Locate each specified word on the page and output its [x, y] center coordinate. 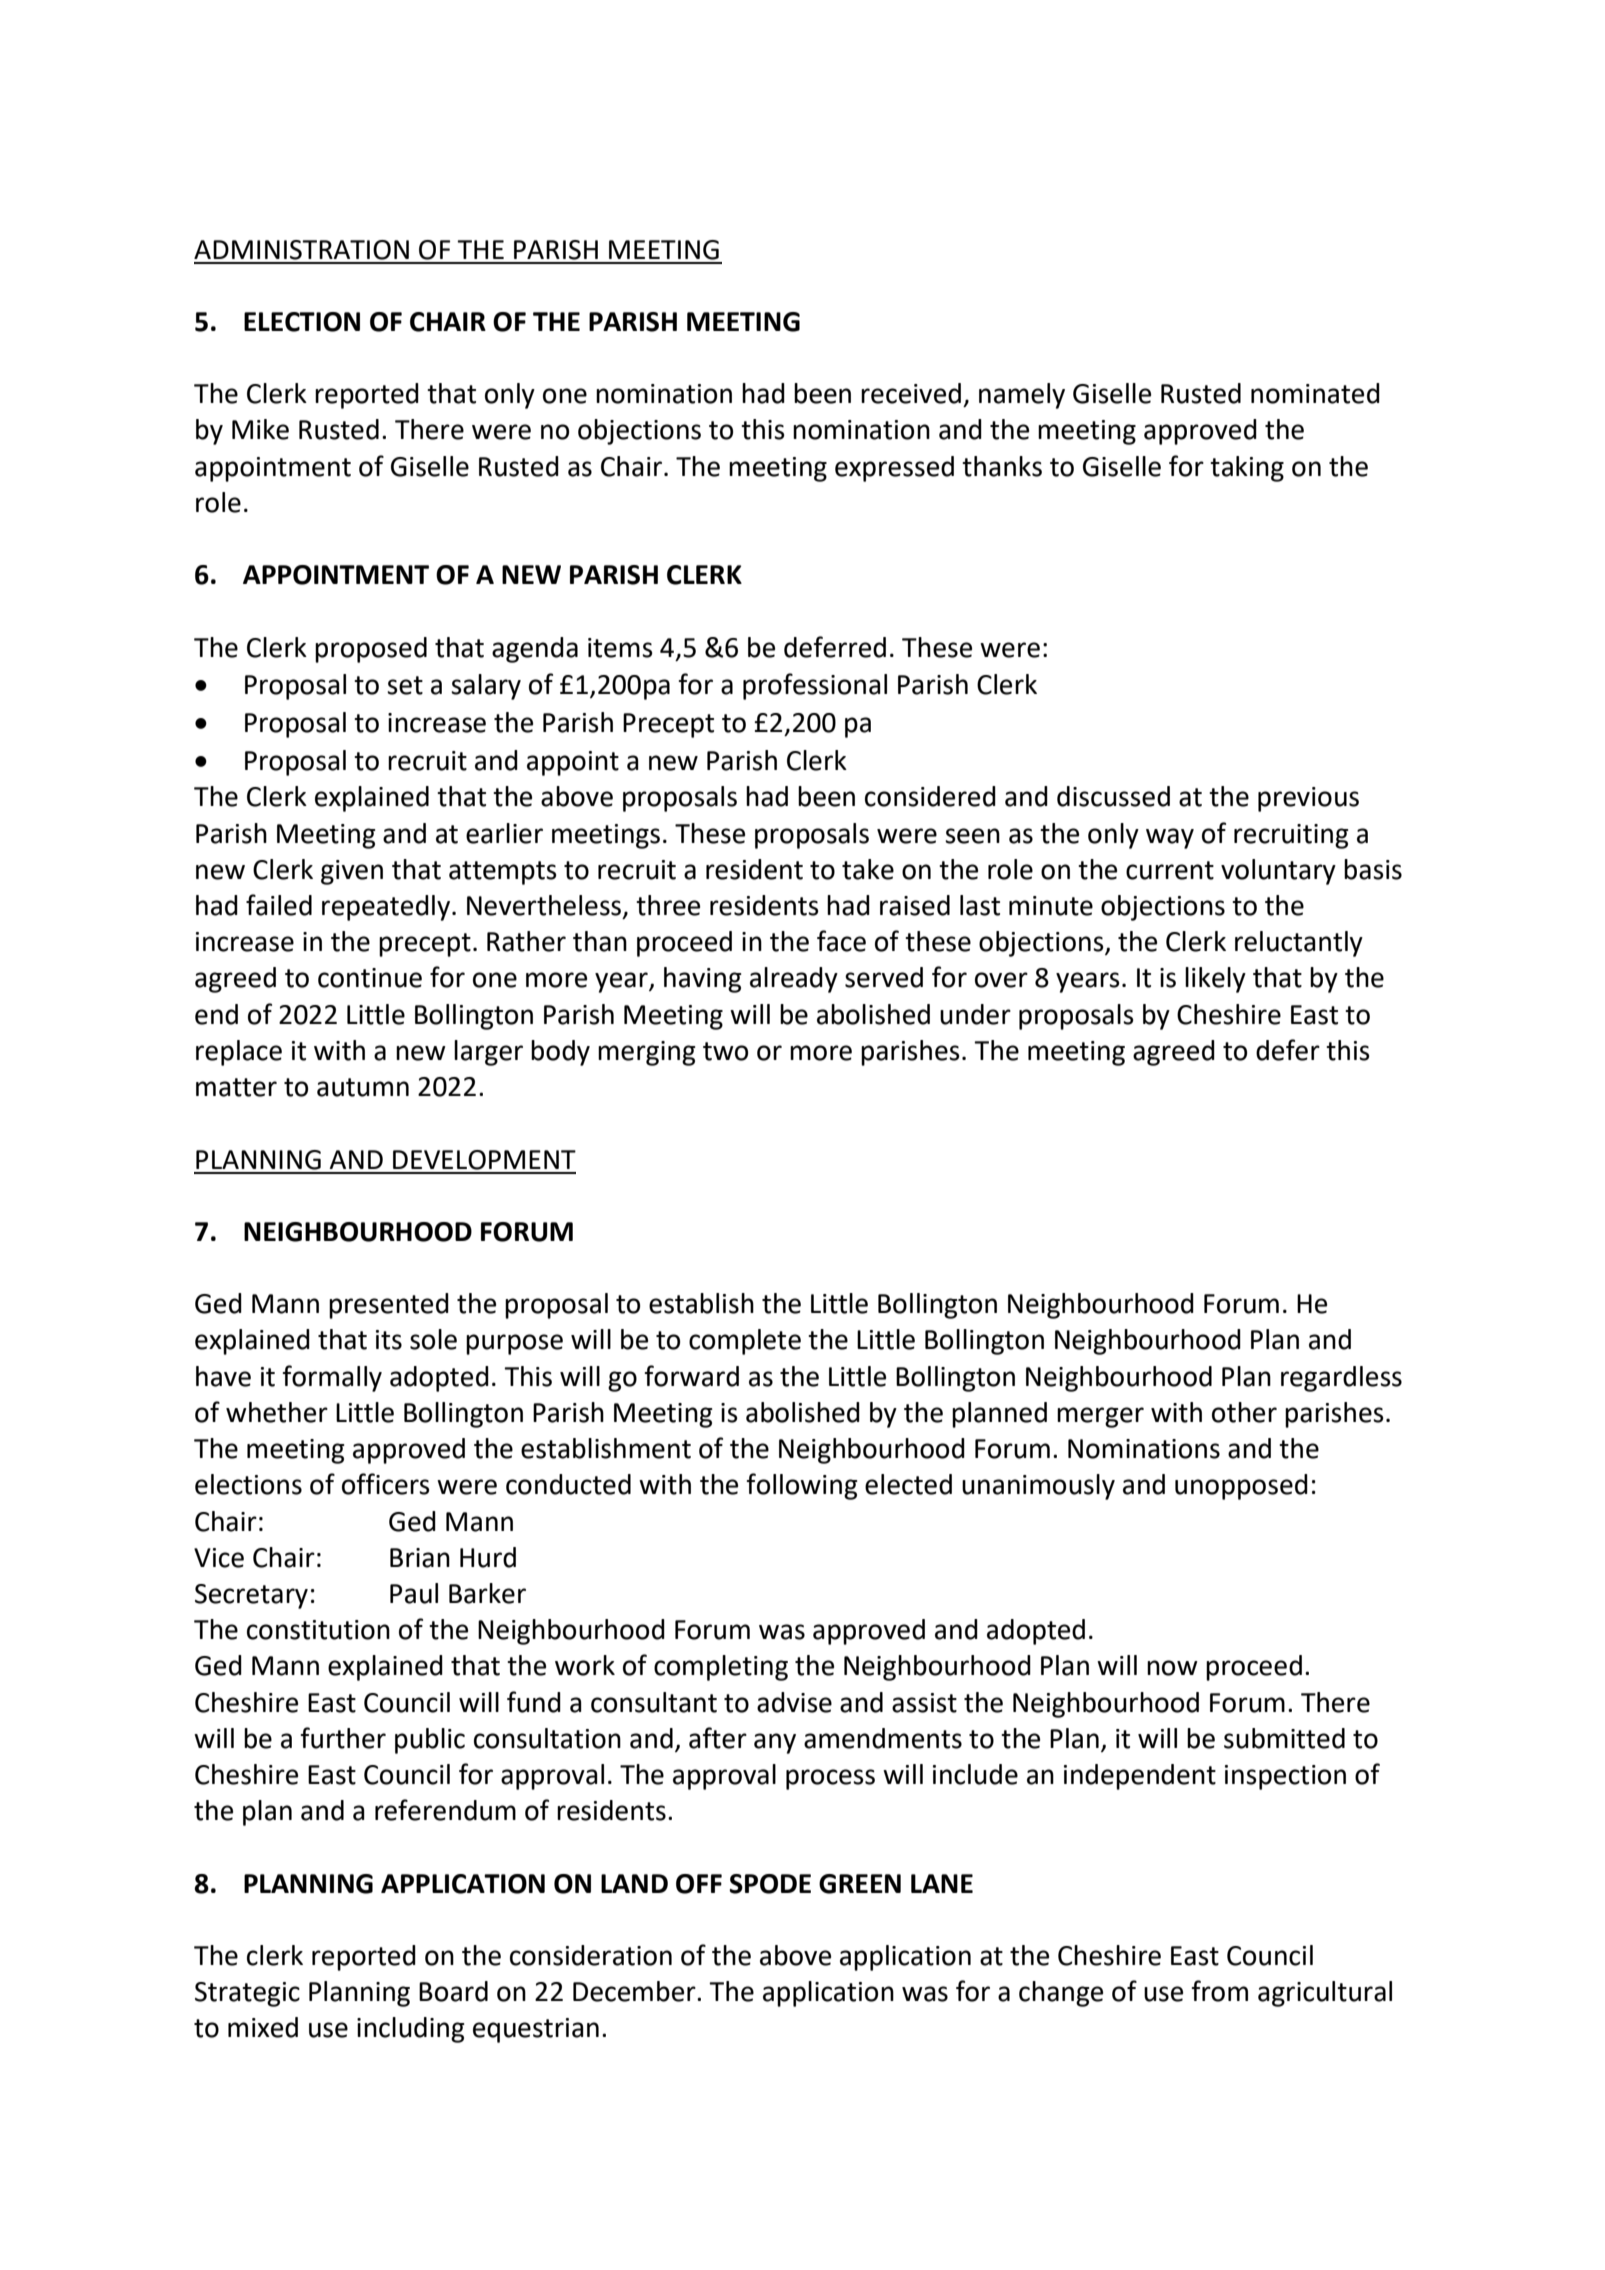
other [1244, 1412]
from [1219, 1991]
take [868, 869]
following [802, 1486]
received [911, 393]
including [411, 2030]
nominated [1315, 393]
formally [332, 1378]
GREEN [860, 1884]
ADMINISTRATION [301, 250]
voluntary [1278, 872]
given [352, 872]
